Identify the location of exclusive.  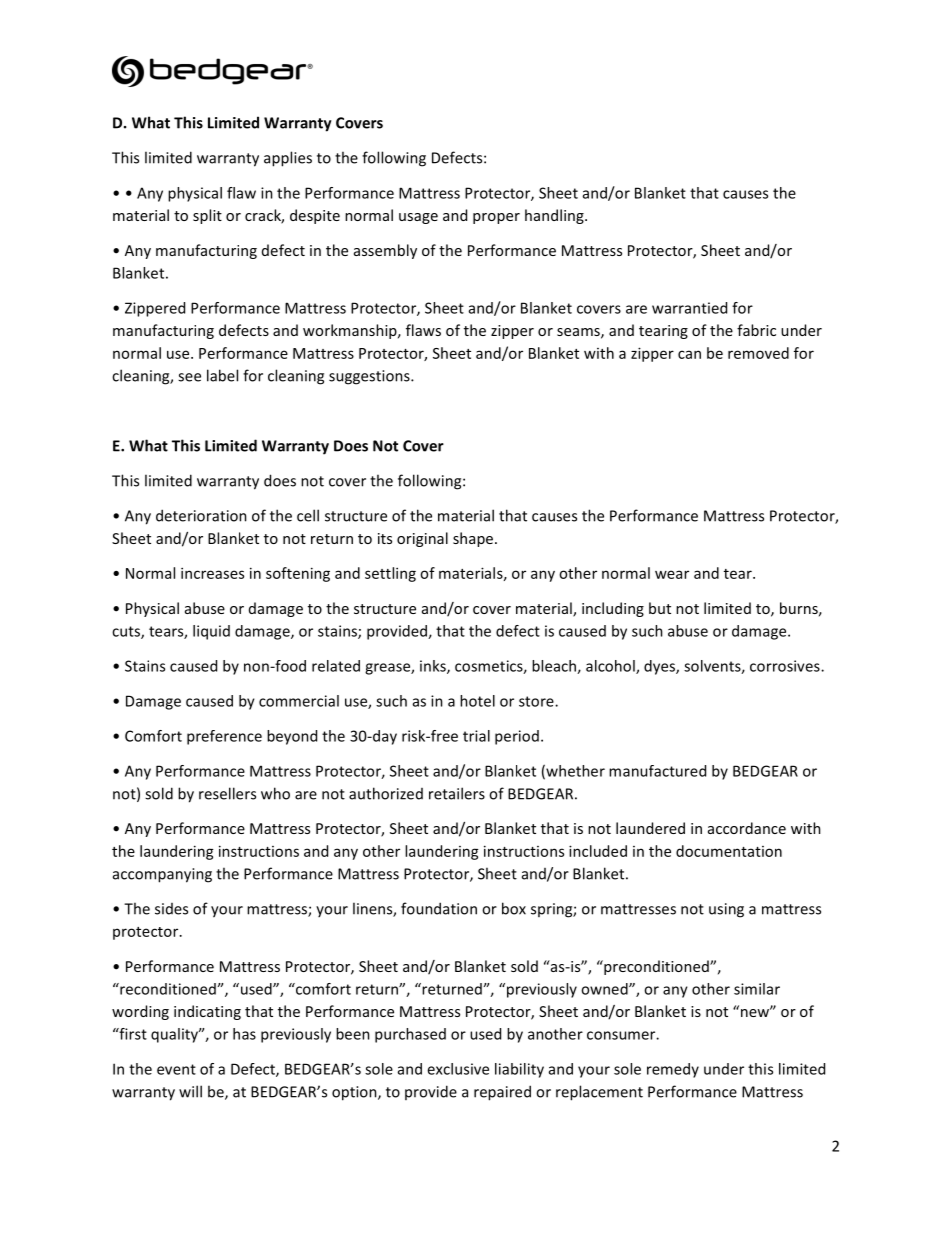
(458, 1069).
